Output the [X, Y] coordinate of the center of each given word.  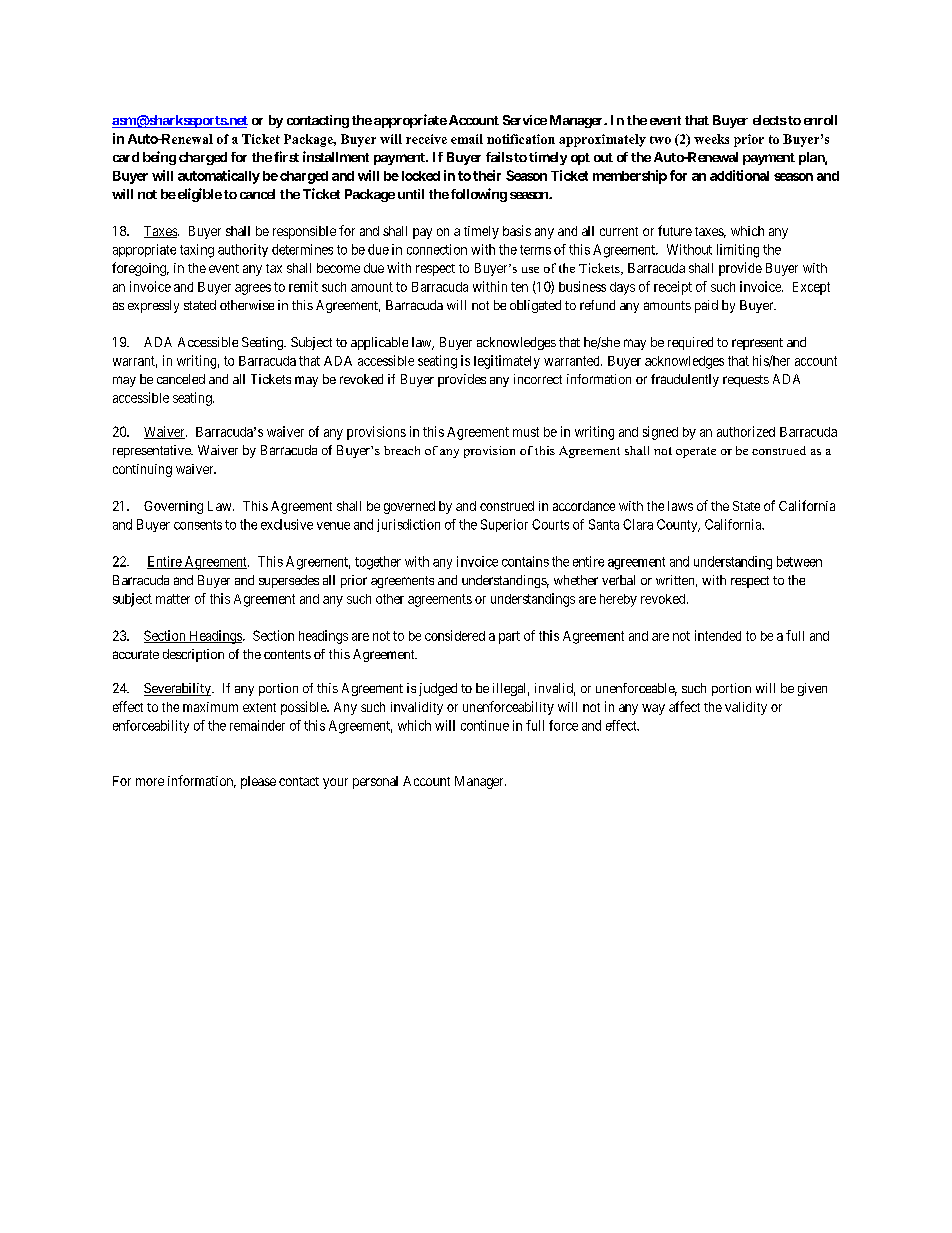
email [467, 139]
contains [525, 561]
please [258, 782]
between [799, 561]
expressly [153, 306]
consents [198, 525]
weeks [711, 139]
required [690, 343]
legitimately [507, 362]
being [159, 158]
